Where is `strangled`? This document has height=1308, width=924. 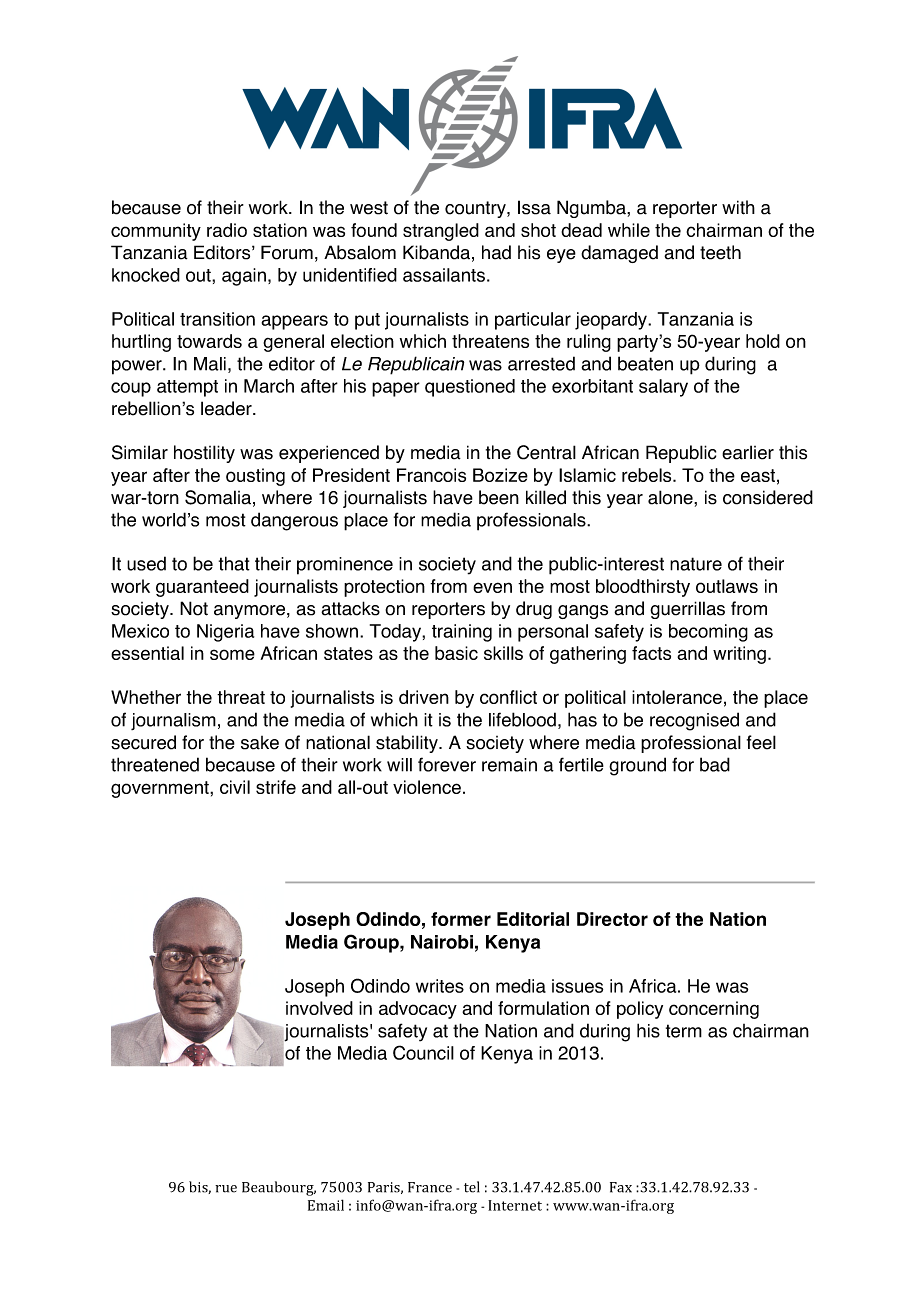
strangled is located at coordinates (441, 232).
